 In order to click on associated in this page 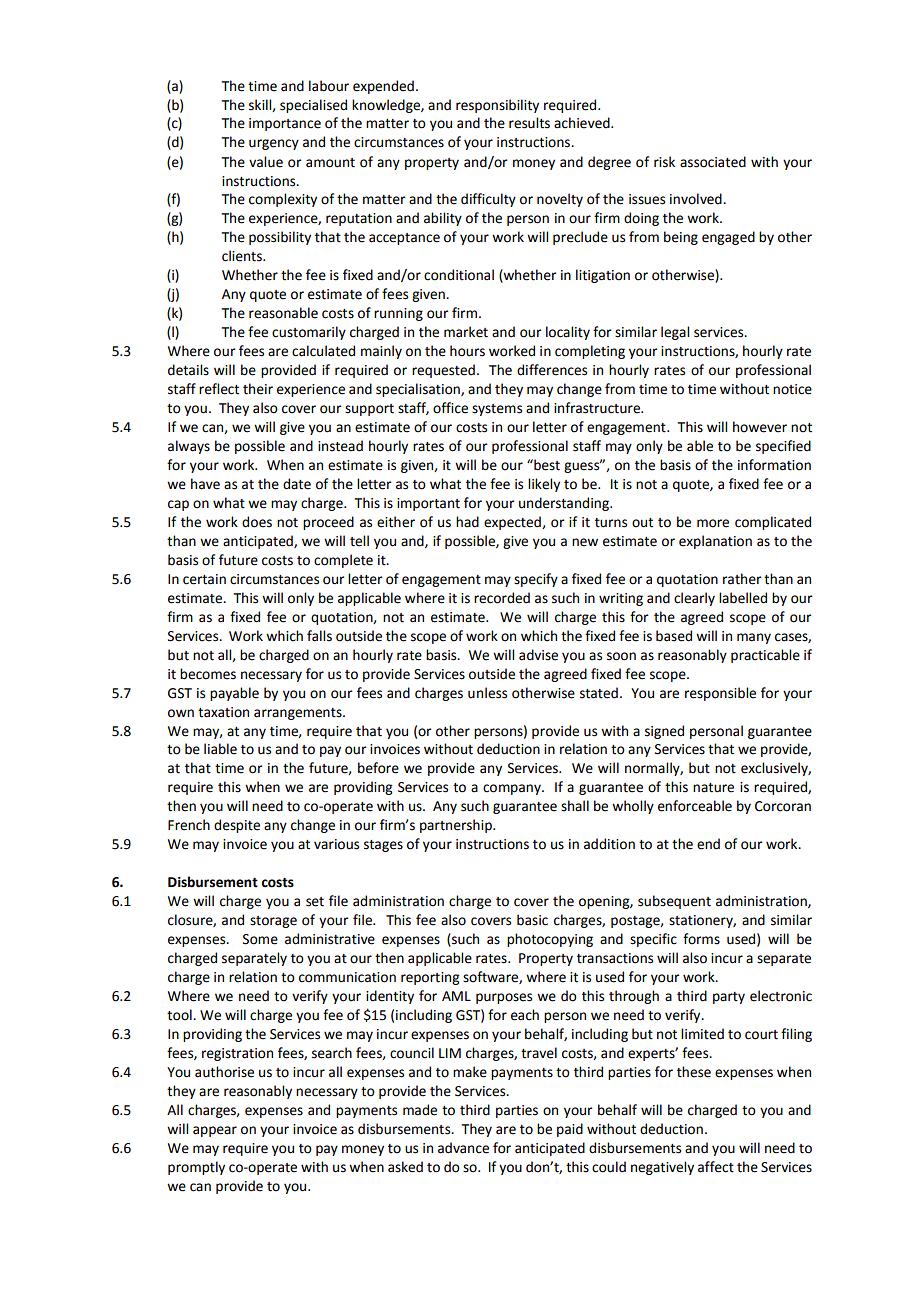, I will do `click(713, 162)`.
